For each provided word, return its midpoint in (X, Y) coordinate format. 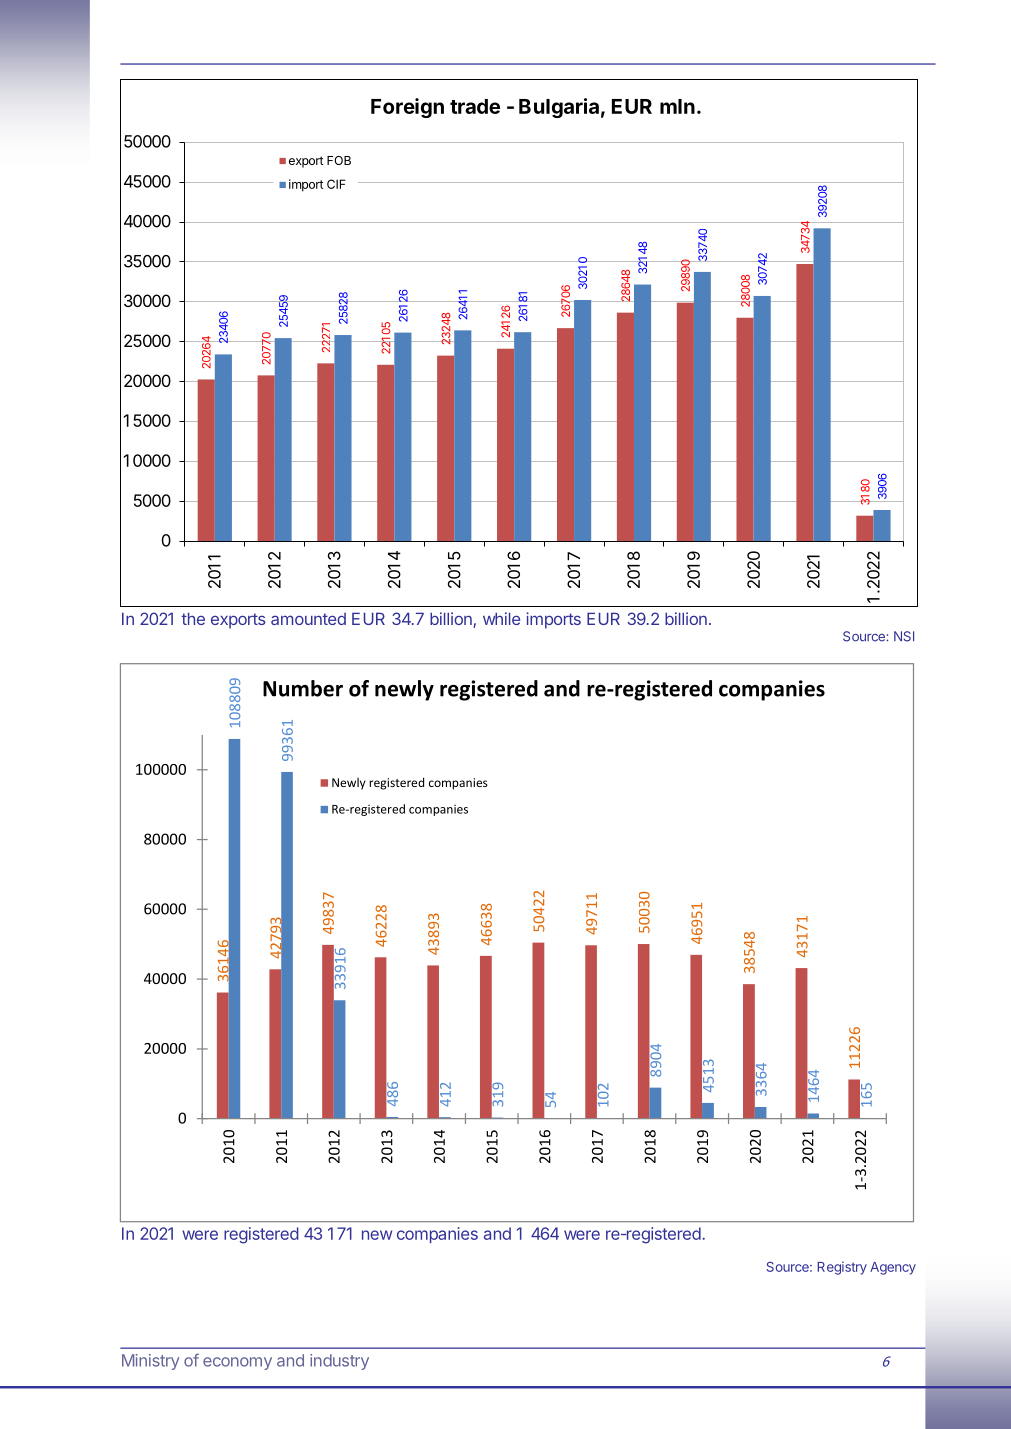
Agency (893, 1268)
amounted (308, 619)
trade (475, 106)
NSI (904, 636)
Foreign (407, 108)
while (501, 618)
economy (237, 1363)
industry (339, 1362)
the (193, 618)
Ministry (150, 1362)
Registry (842, 1268)
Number (303, 688)
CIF (336, 184)
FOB (339, 160)
